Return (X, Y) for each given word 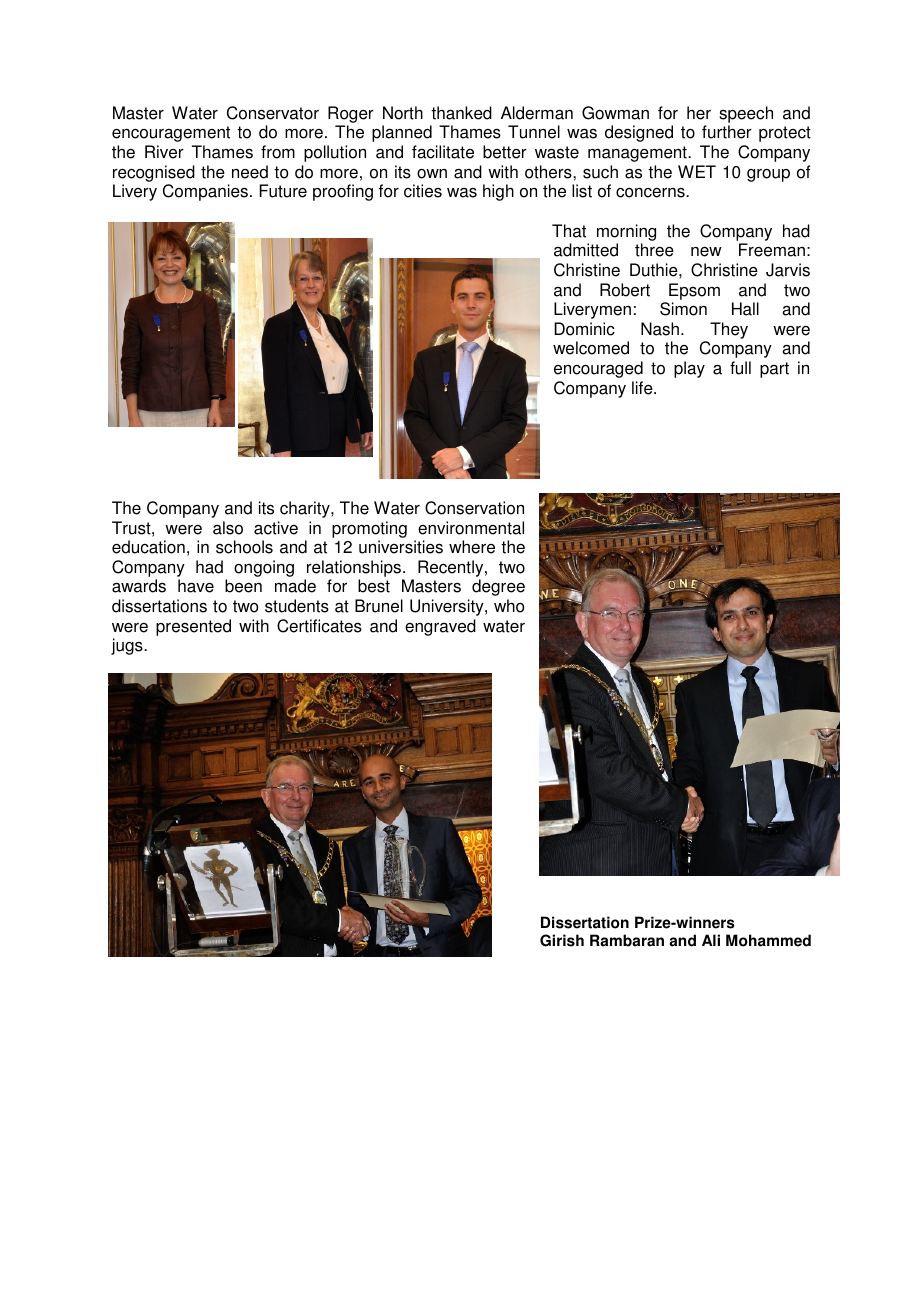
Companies (205, 192)
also (228, 528)
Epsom (694, 291)
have (196, 586)
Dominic (584, 329)
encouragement (171, 134)
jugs (128, 646)
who (509, 606)
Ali (711, 940)
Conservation (474, 508)
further (727, 132)
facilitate (443, 152)
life (643, 388)
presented (193, 627)
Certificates (319, 626)
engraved (440, 627)
